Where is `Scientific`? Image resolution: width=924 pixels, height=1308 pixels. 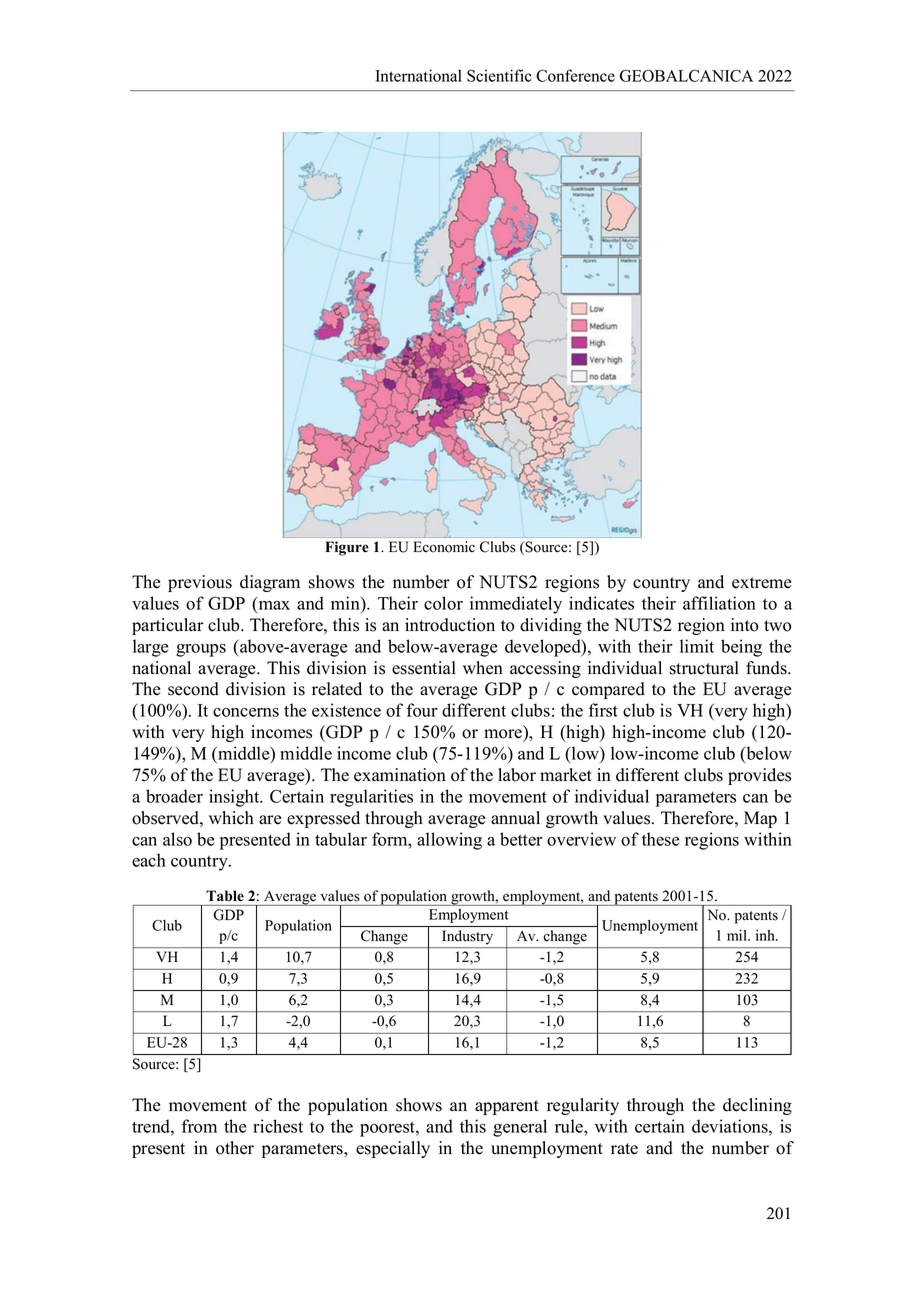 Scientific is located at coordinates (499, 75).
